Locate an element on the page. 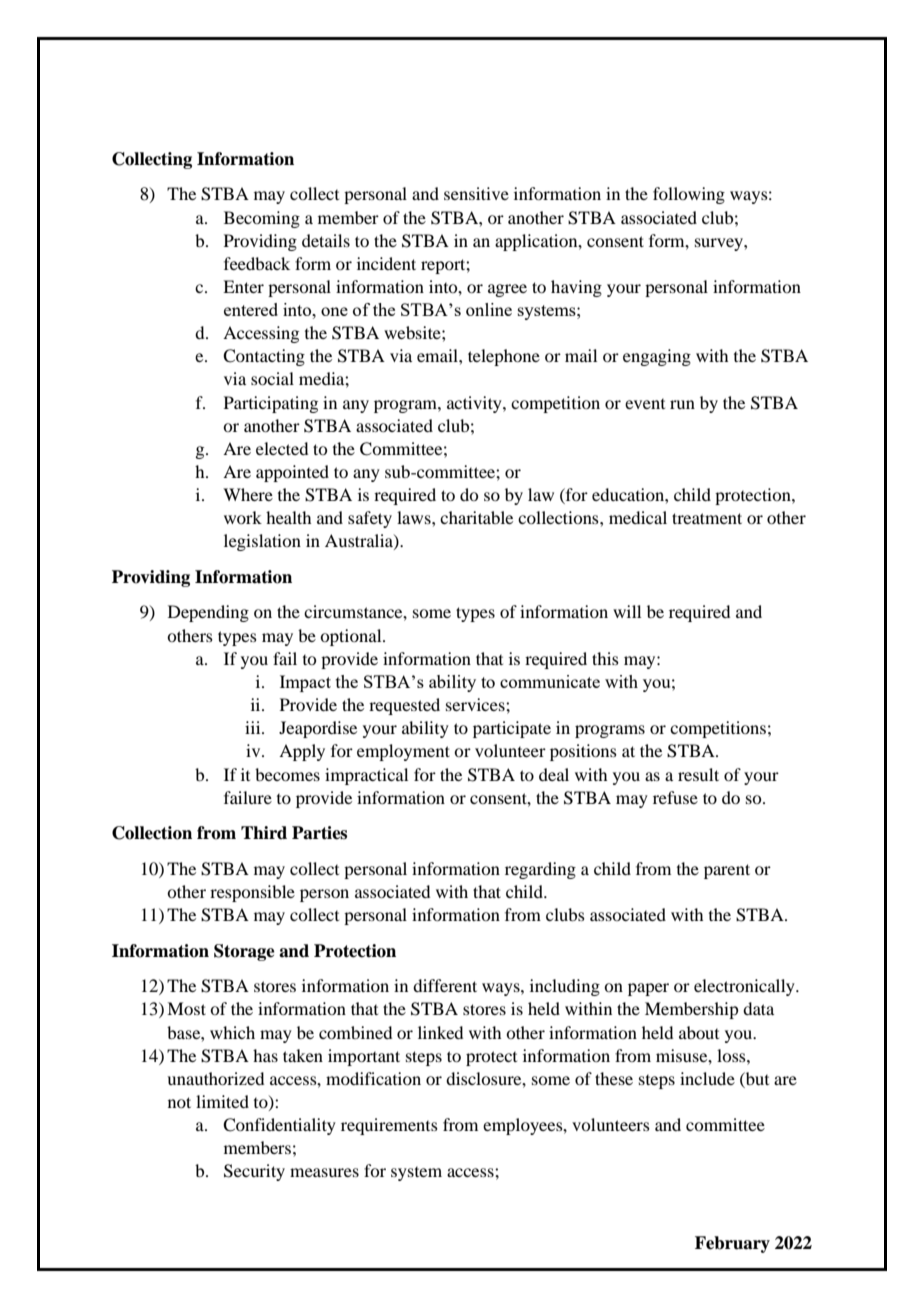 The height and width of the image is (1308, 924). February is located at coordinates (732, 1244).
